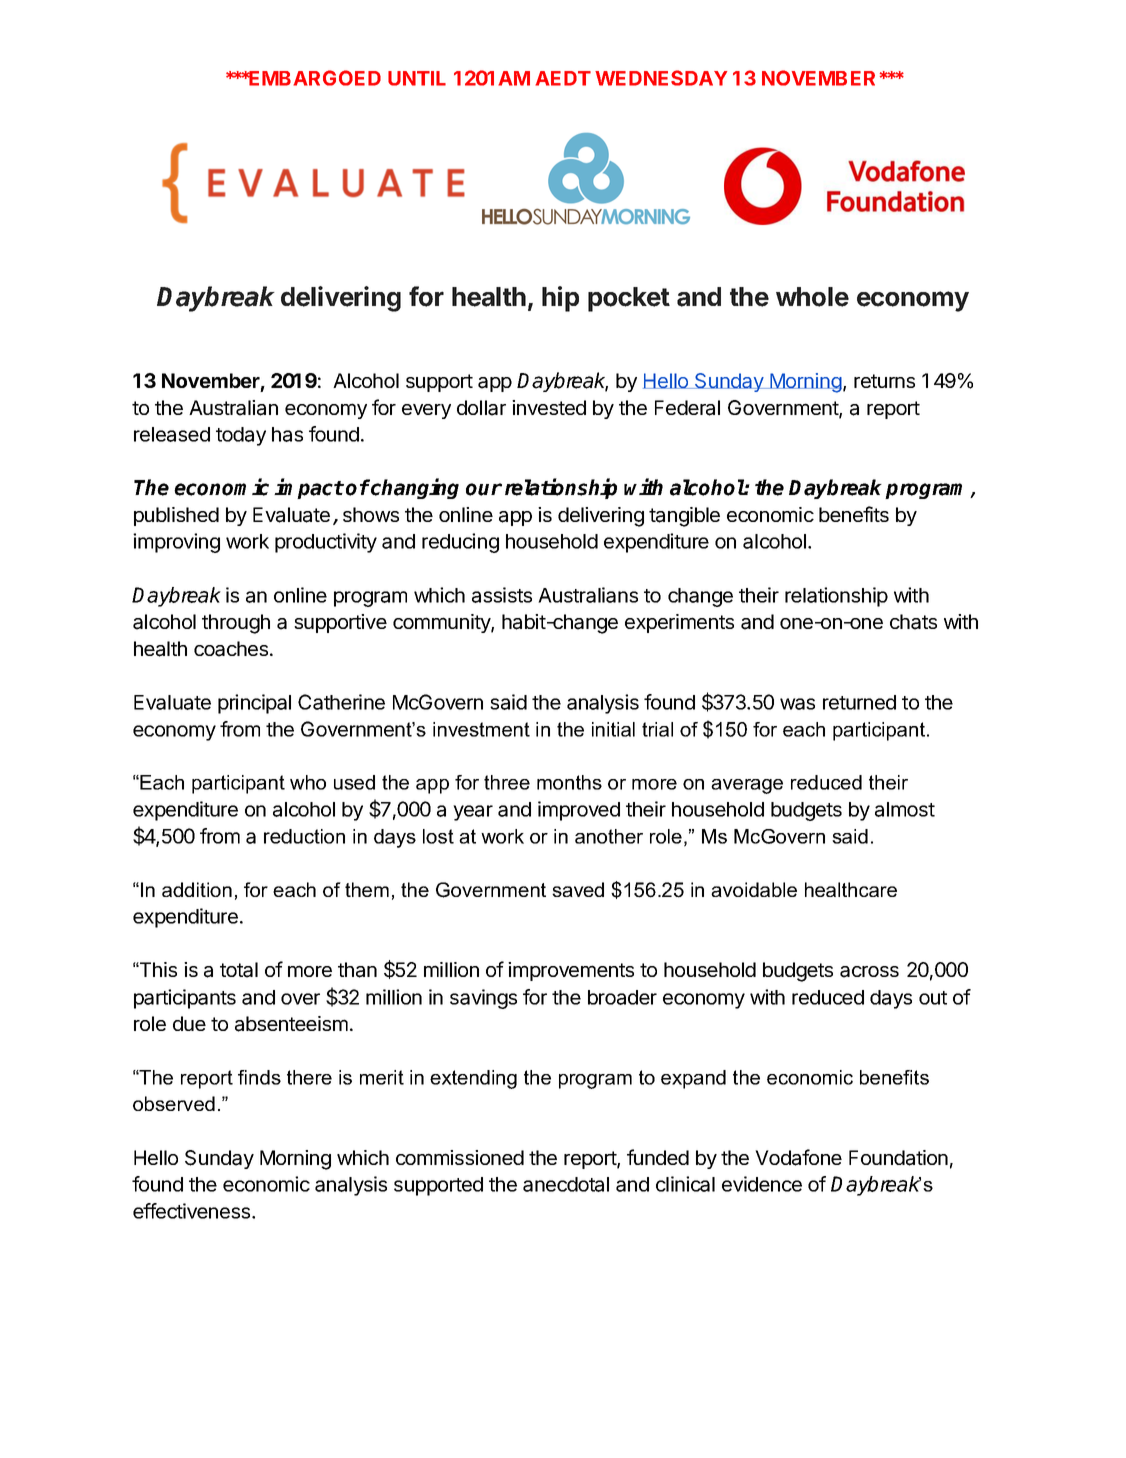 The image size is (1126, 1458). I want to click on coaches, so click(232, 649).
